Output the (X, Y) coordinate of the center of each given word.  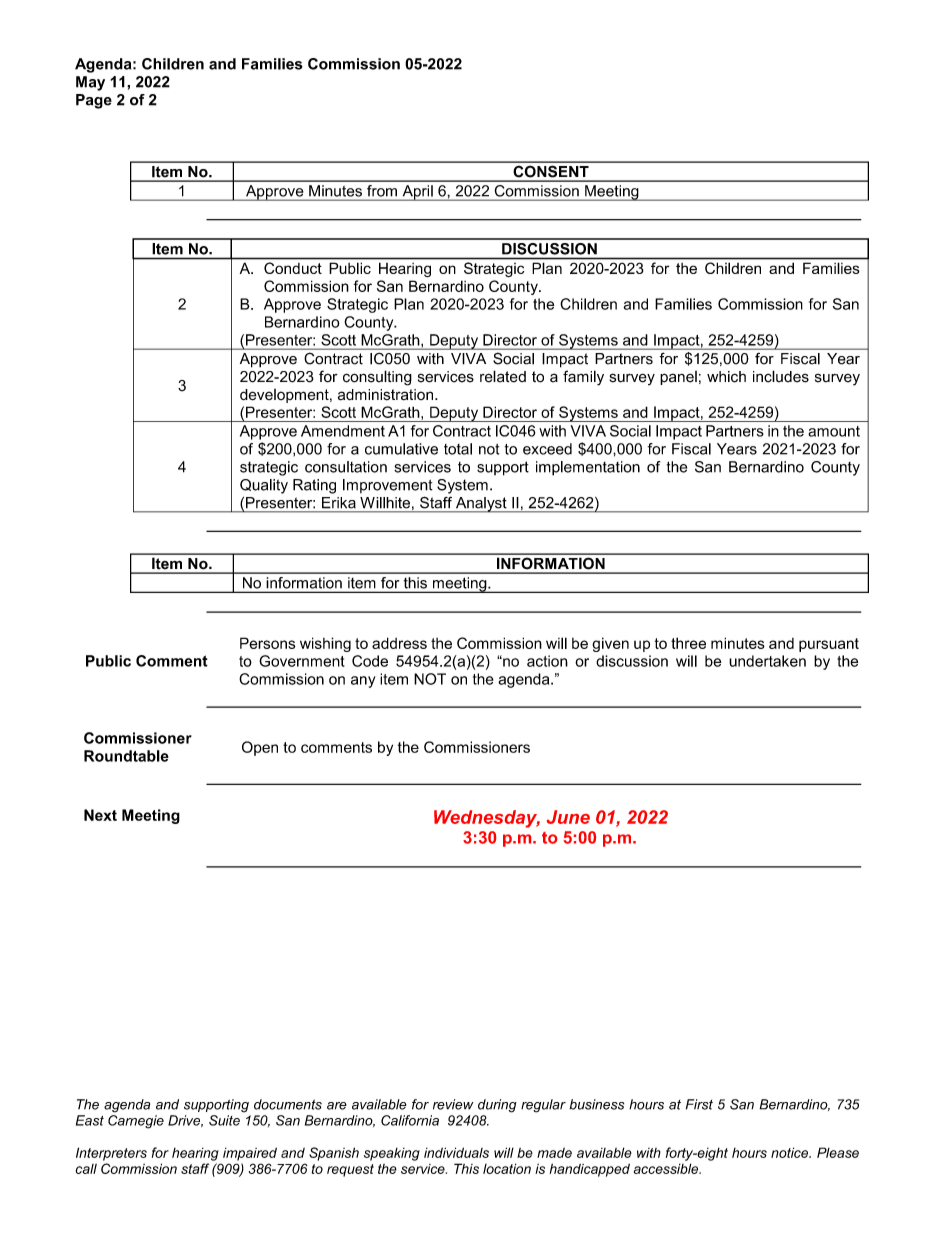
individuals (456, 1152)
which (726, 377)
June (568, 817)
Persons (267, 643)
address (399, 643)
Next (100, 815)
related (503, 376)
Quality (264, 486)
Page (94, 101)
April (417, 193)
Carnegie (136, 1122)
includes (781, 376)
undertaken (767, 661)
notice (791, 1152)
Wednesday (487, 819)
